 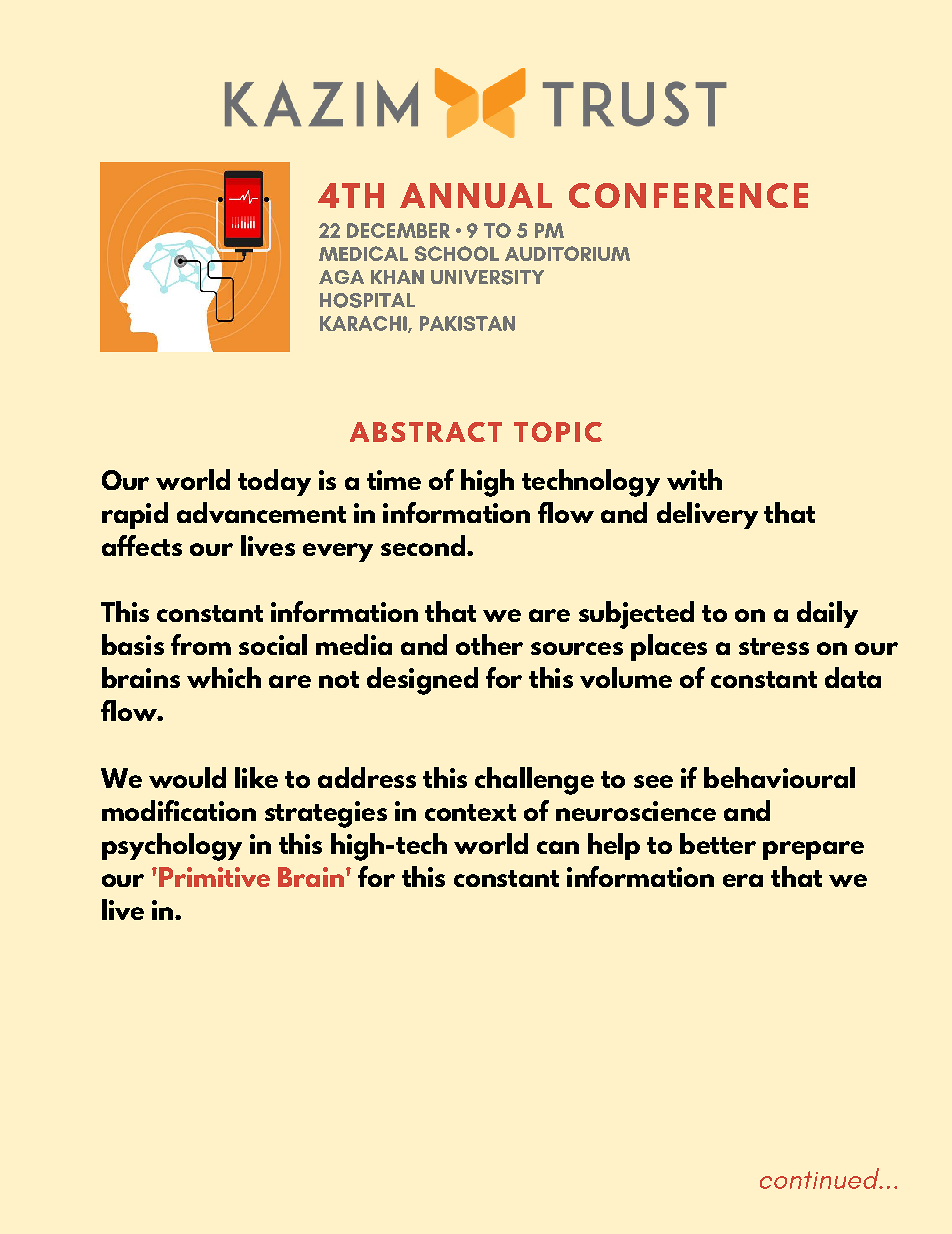 I want to click on context, so click(x=470, y=812).
